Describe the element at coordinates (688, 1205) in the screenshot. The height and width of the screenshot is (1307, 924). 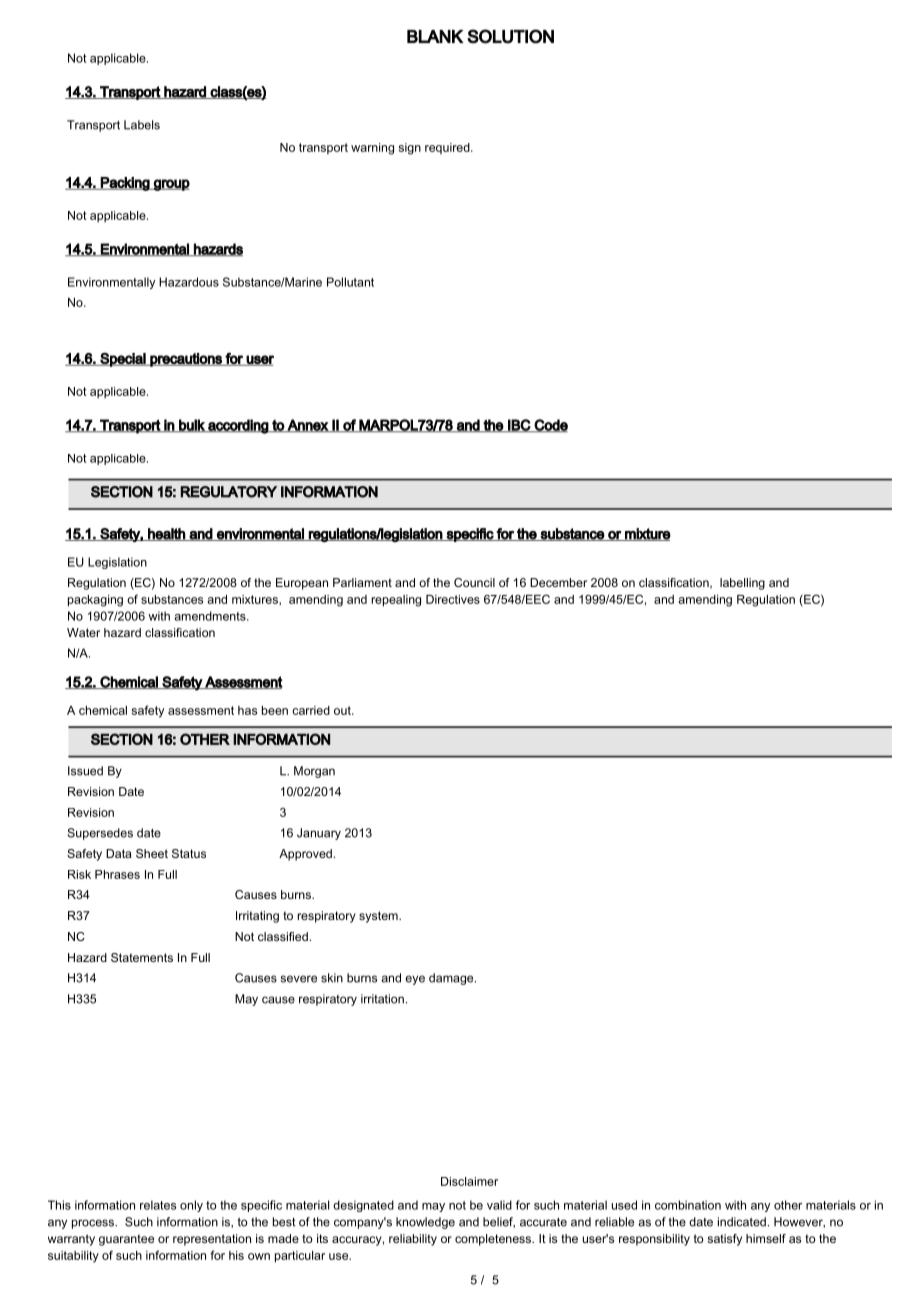
I see `combination` at that location.
